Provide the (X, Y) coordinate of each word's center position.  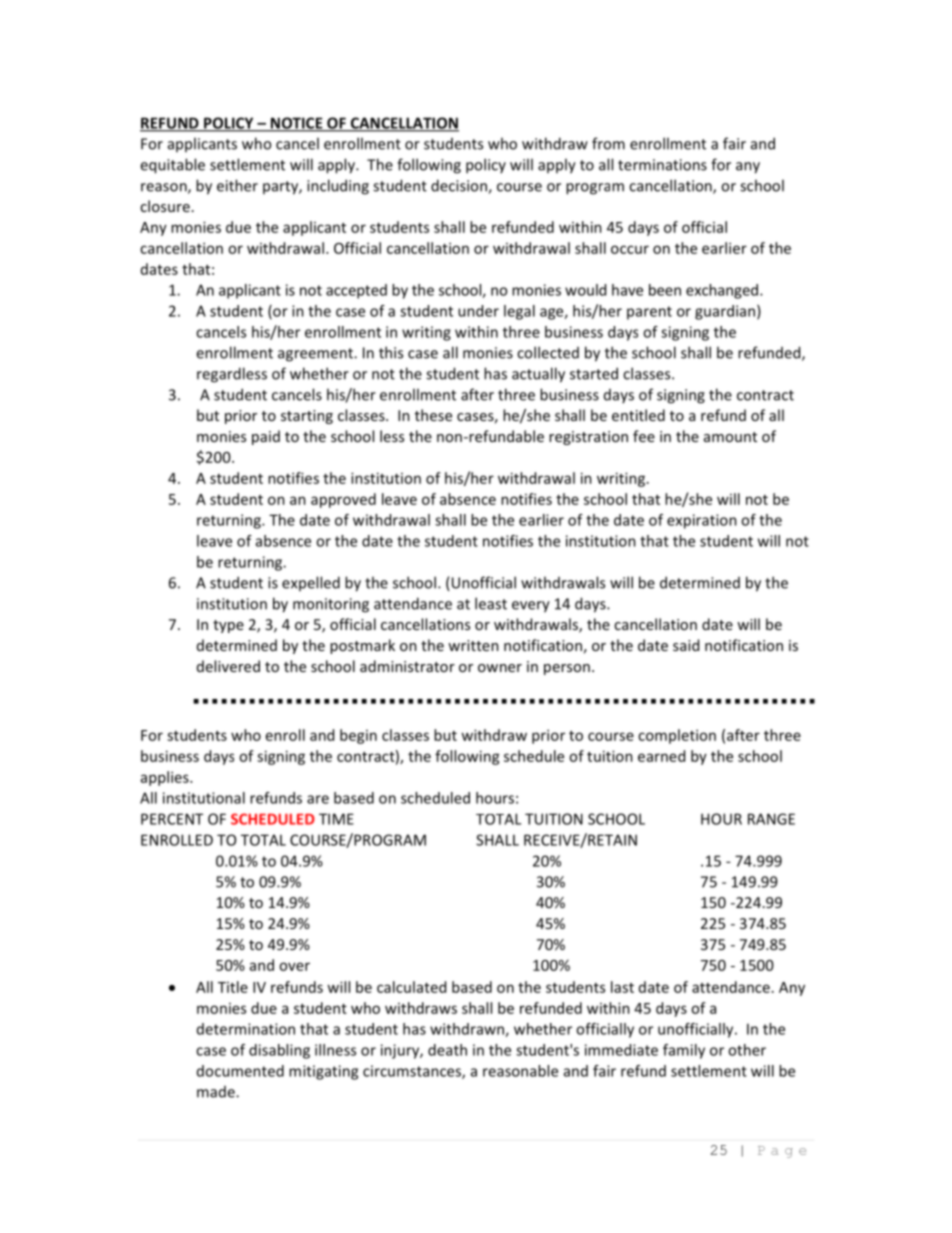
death (447, 1050)
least (491, 603)
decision (460, 186)
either (237, 185)
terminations (662, 165)
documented (240, 1071)
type (228, 626)
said (686, 645)
